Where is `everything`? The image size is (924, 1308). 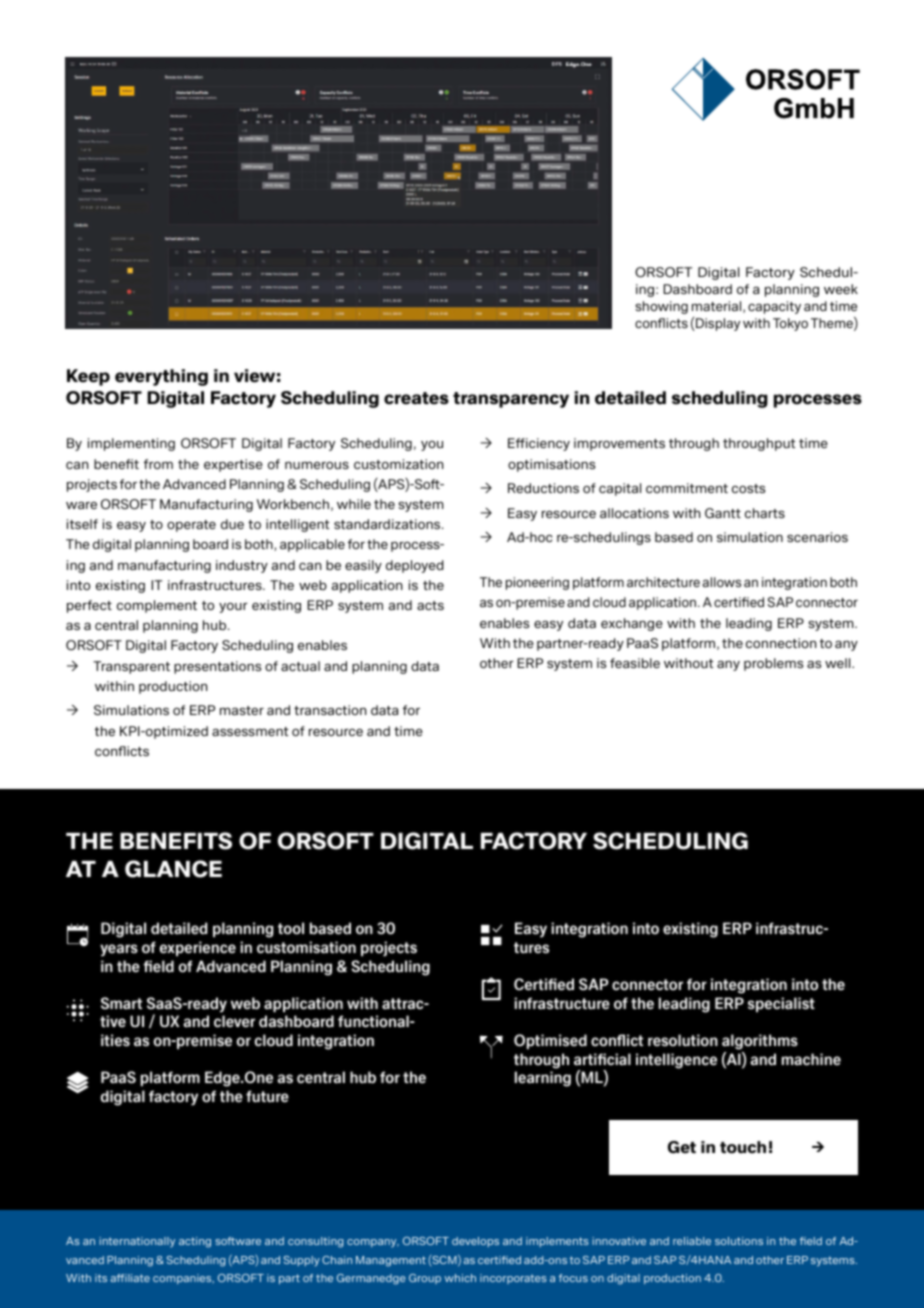 everything is located at coordinates (161, 377).
